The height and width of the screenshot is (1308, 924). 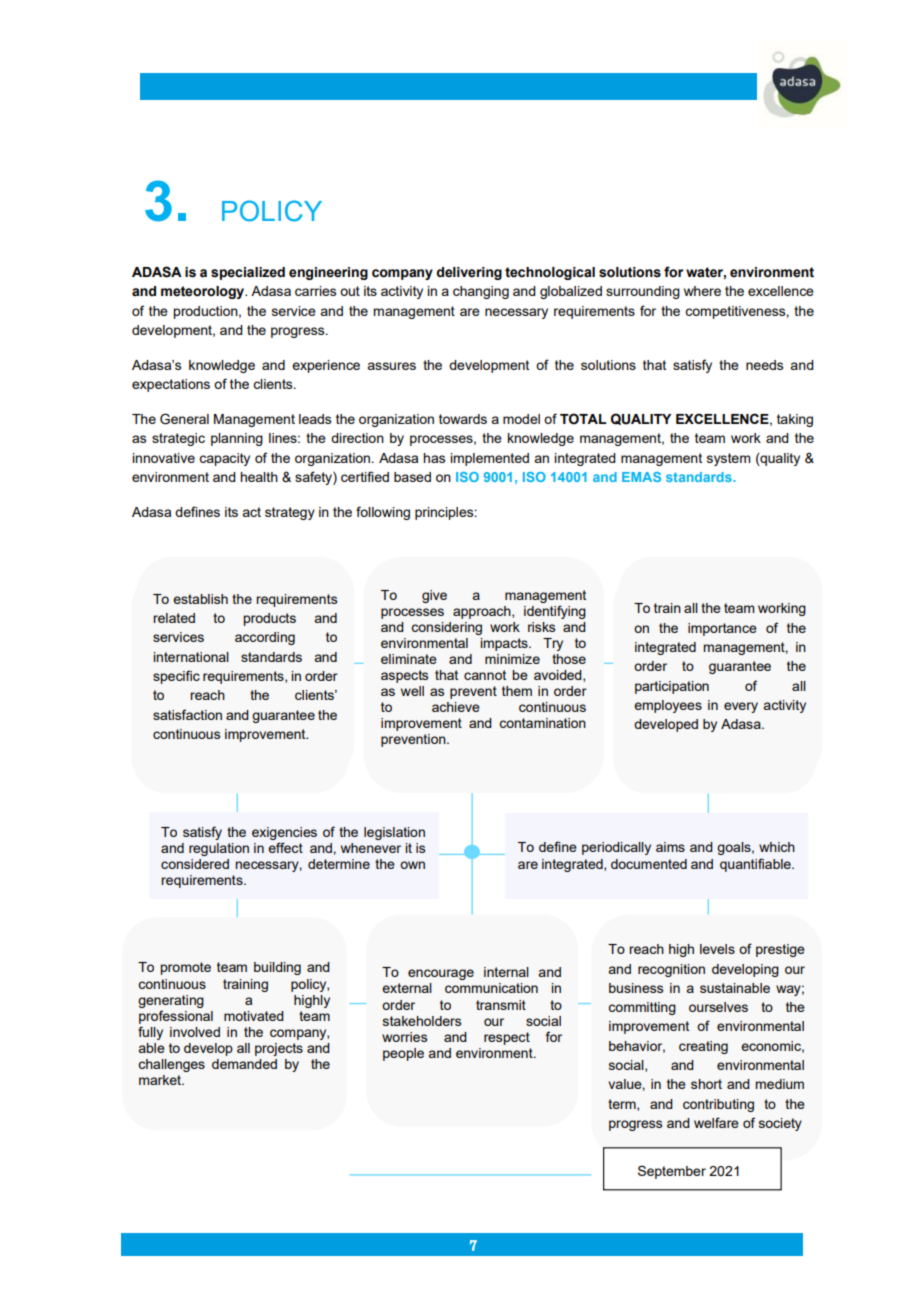 What do you see at coordinates (219, 849) in the screenshot?
I see `regulation` at bounding box center [219, 849].
